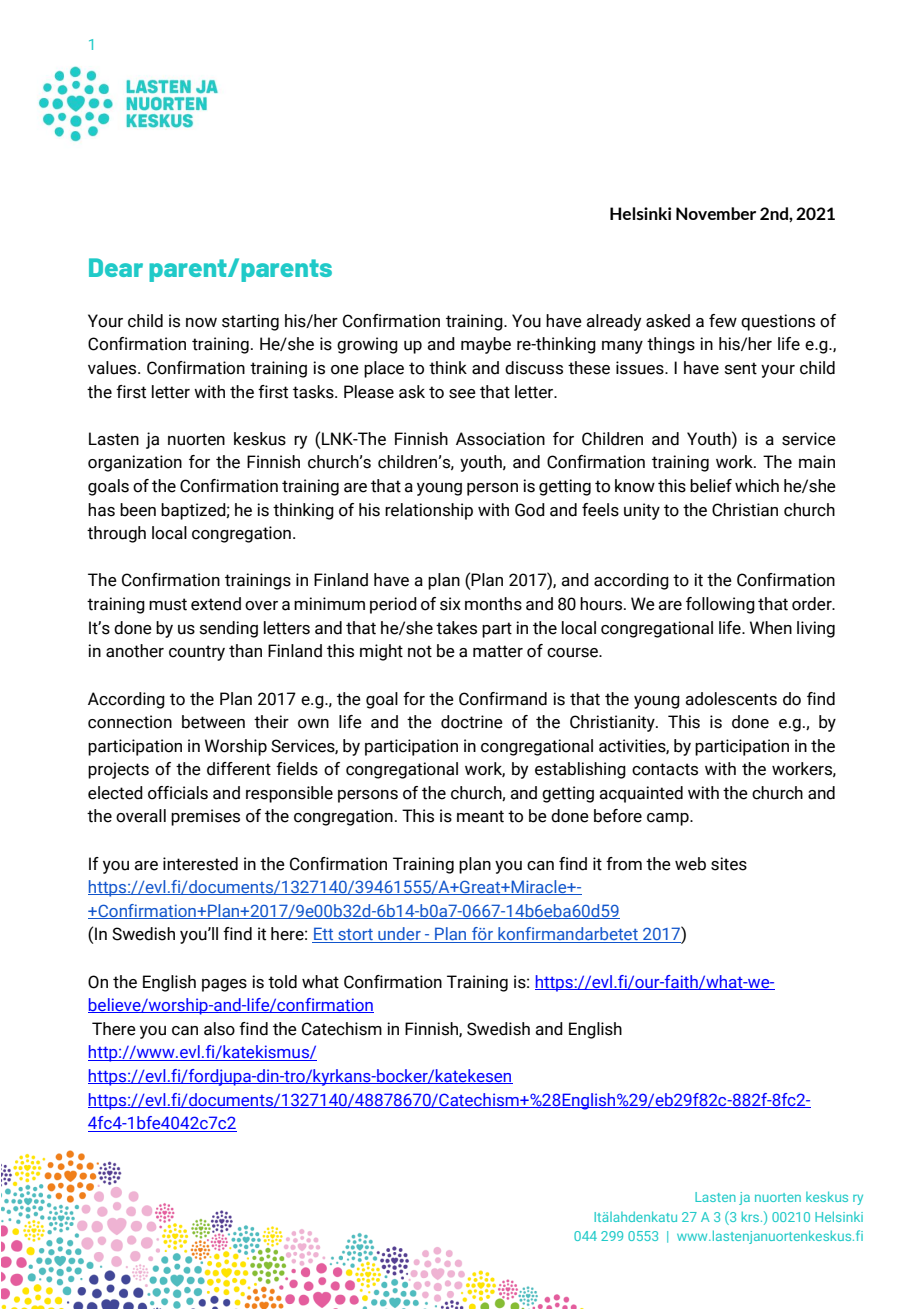 The height and width of the image is (1309, 924). I want to click on krs, so click(752, 1217).
